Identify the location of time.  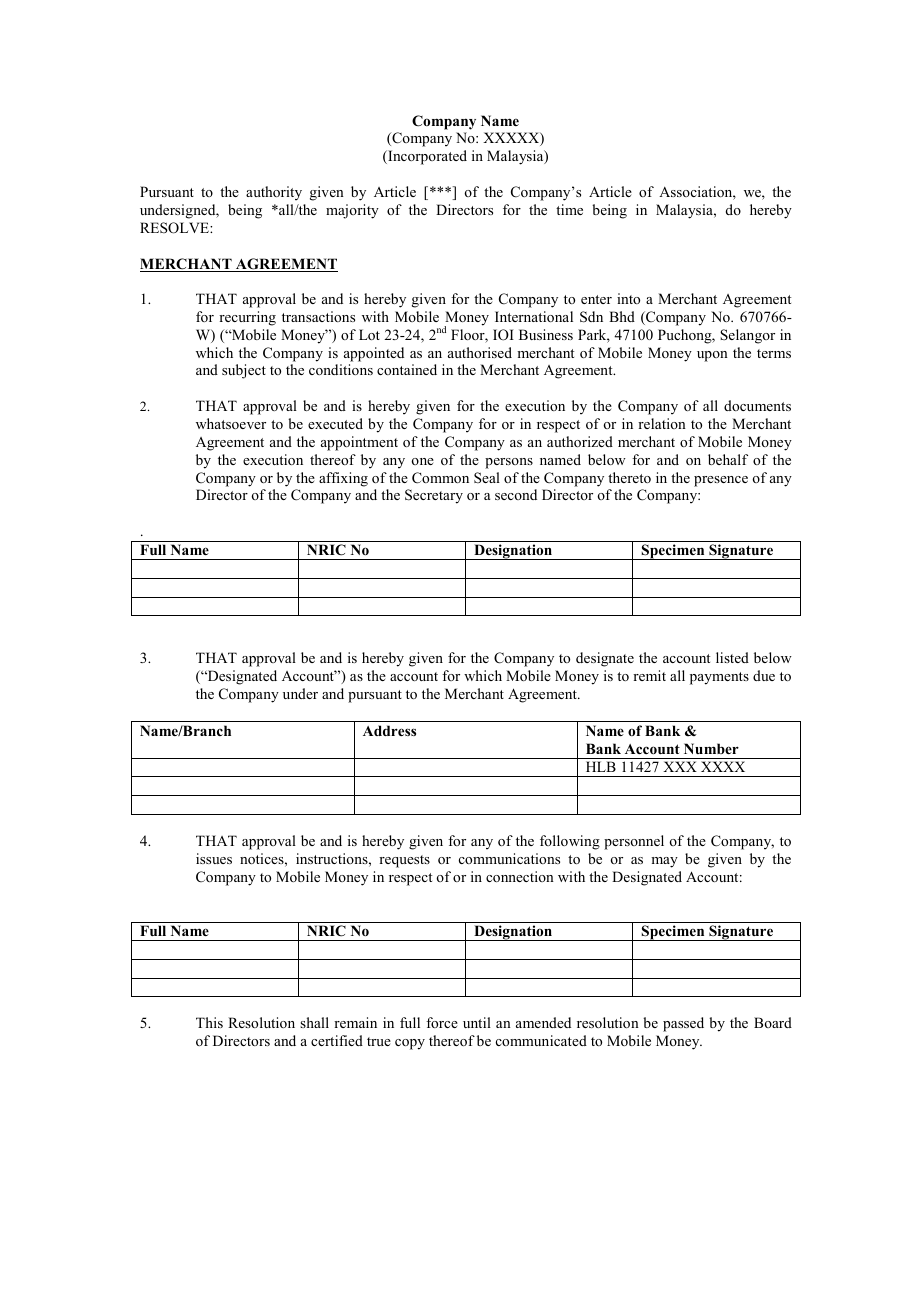
(569, 209).
